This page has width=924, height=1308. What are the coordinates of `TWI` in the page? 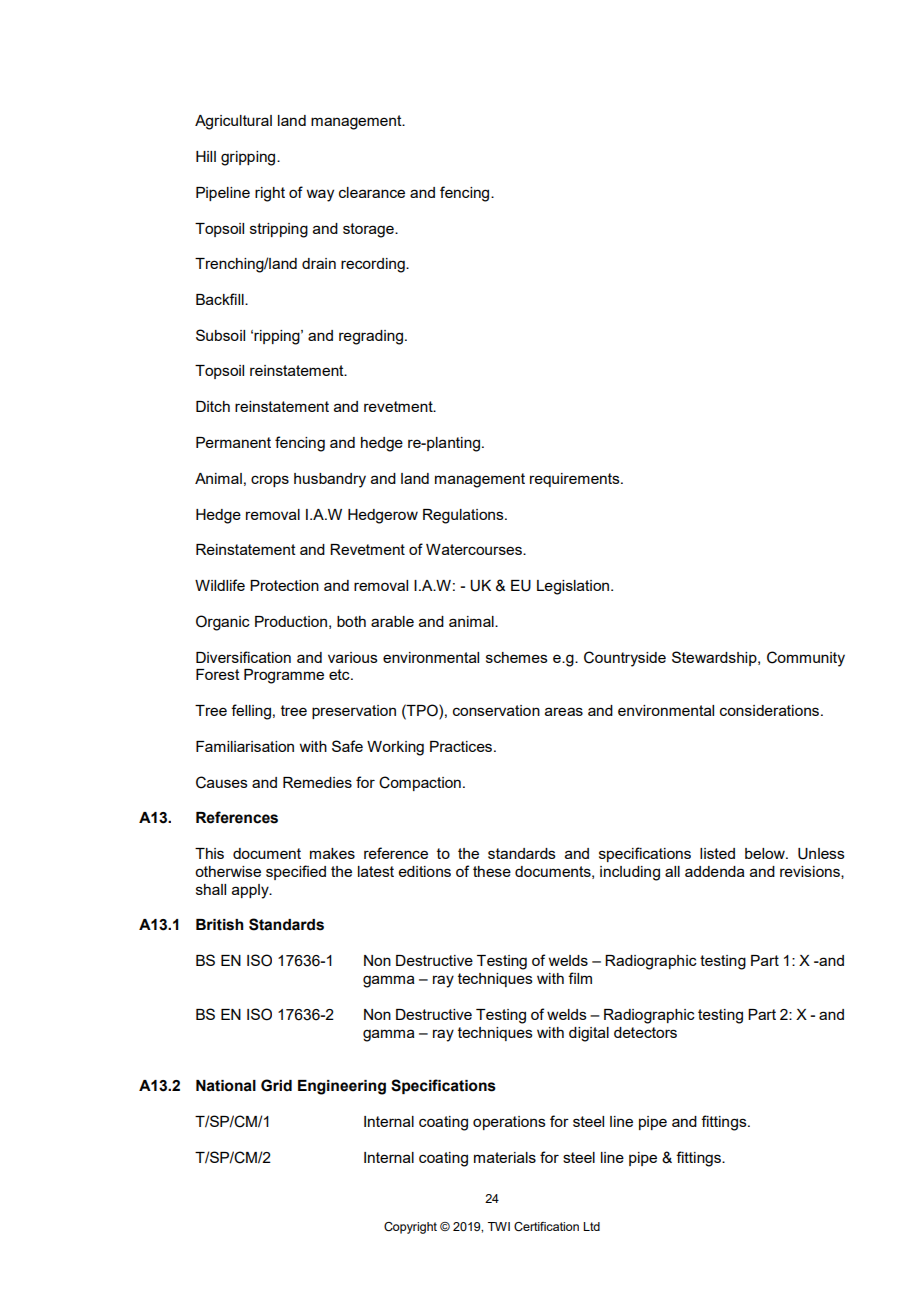 It's located at (499, 1226).
